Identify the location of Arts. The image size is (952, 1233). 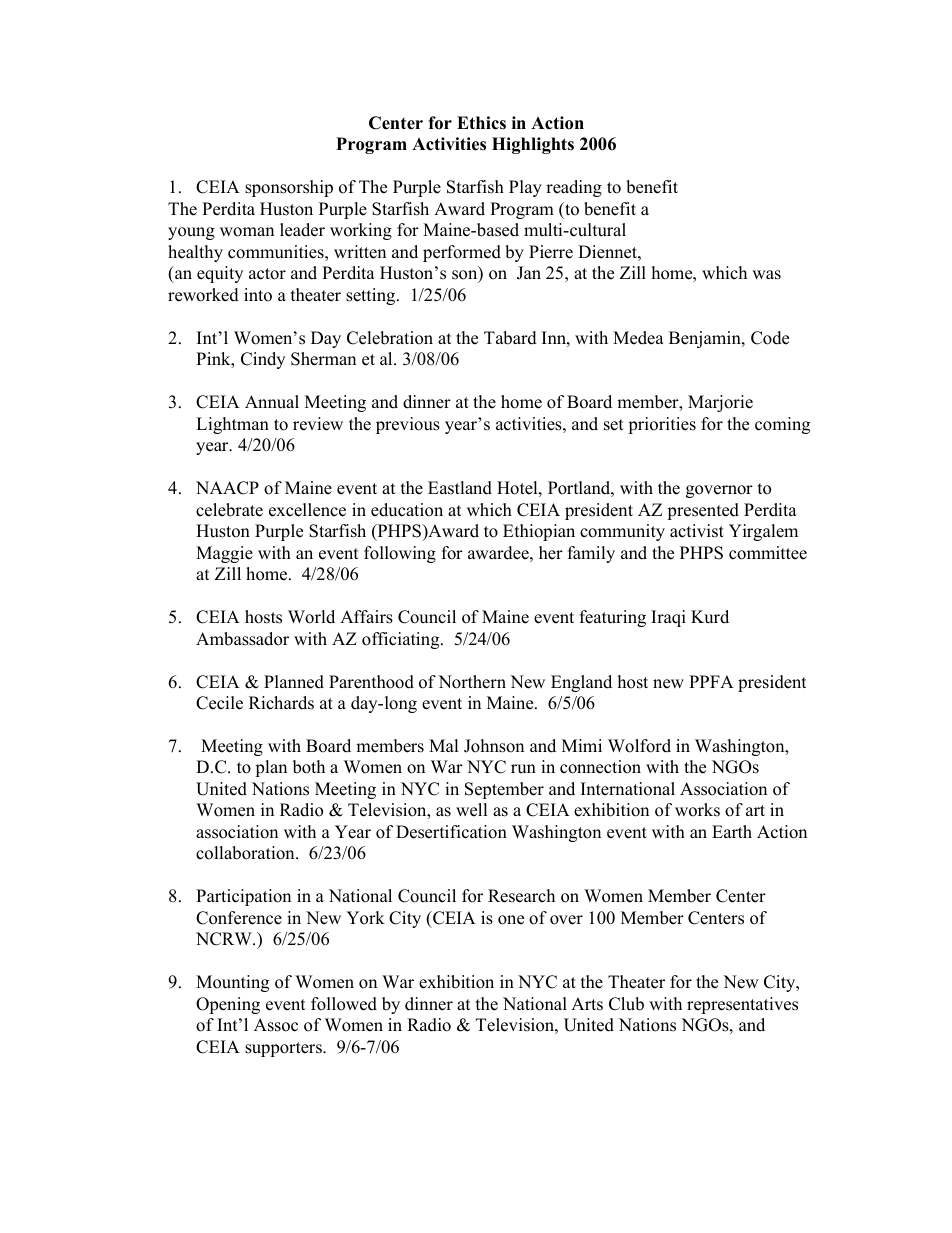
(587, 1004).
